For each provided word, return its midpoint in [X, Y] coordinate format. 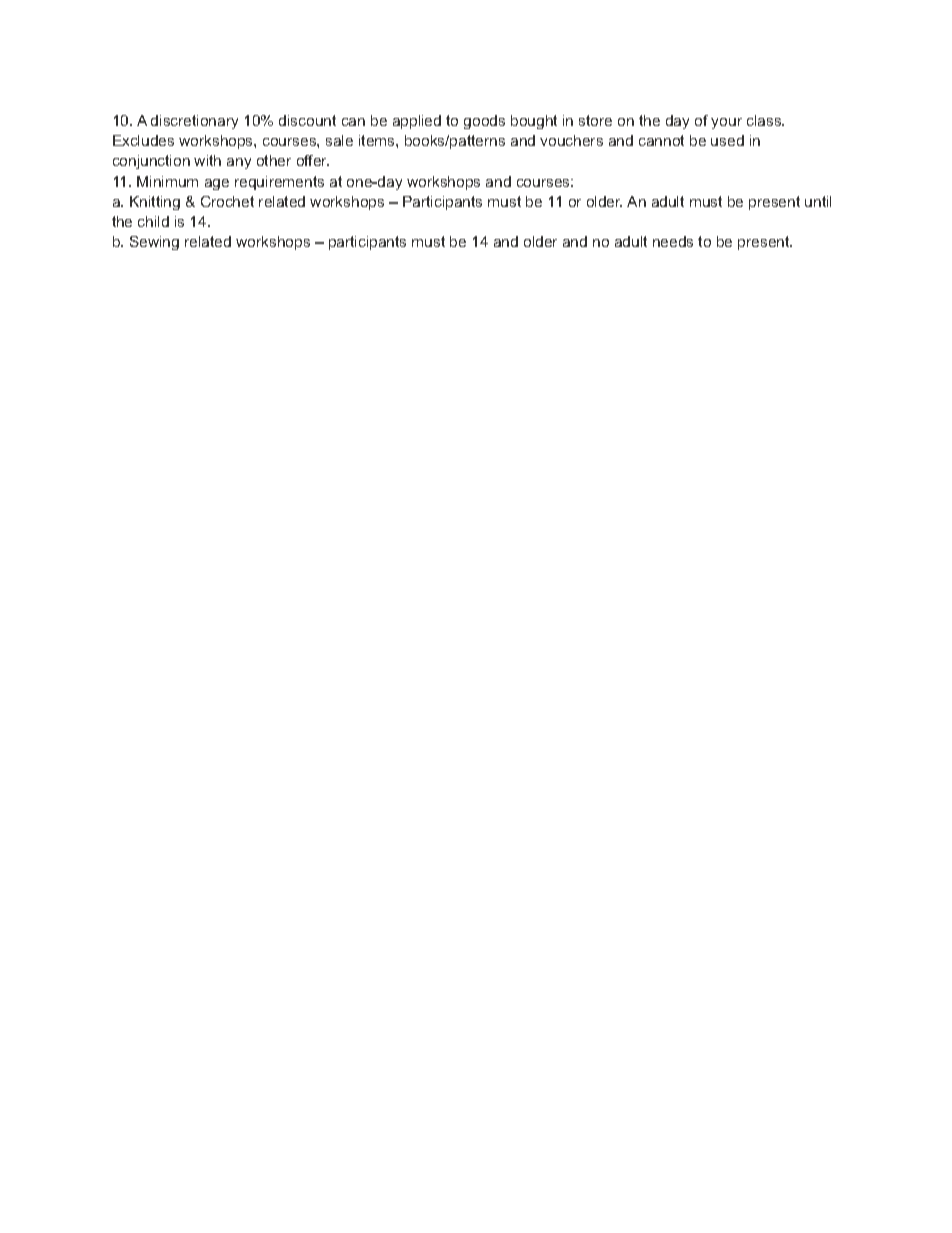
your [726, 123]
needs [673, 241]
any [239, 163]
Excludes [143, 140]
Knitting [155, 203]
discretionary [194, 122]
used [727, 140]
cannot [661, 140]
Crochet [227, 201]
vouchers [571, 140]
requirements [279, 183]
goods [484, 122]
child [153, 221]
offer [313, 160]
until [818, 201]
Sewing [154, 243]
